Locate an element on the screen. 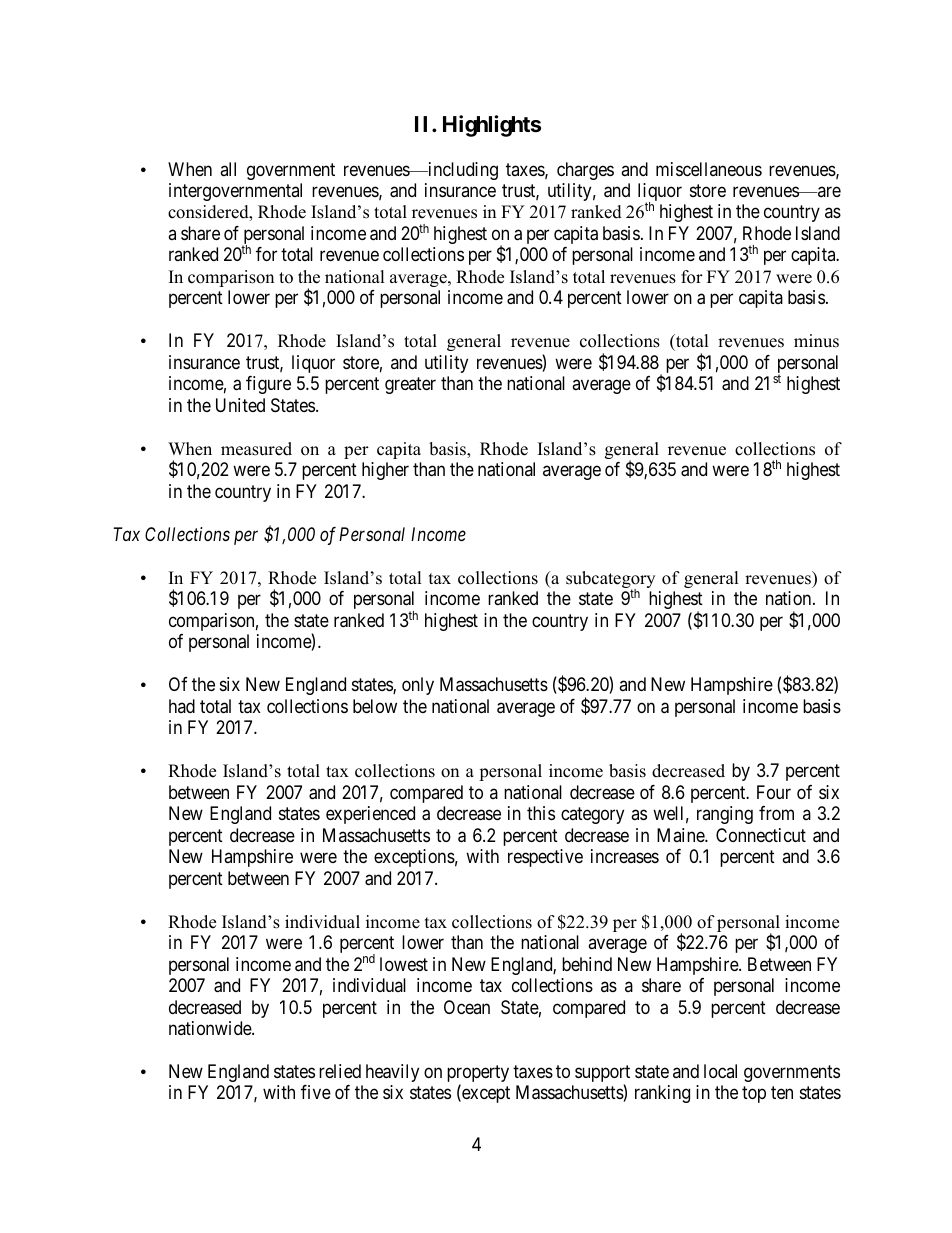  miscellaneous is located at coordinates (709, 169).
